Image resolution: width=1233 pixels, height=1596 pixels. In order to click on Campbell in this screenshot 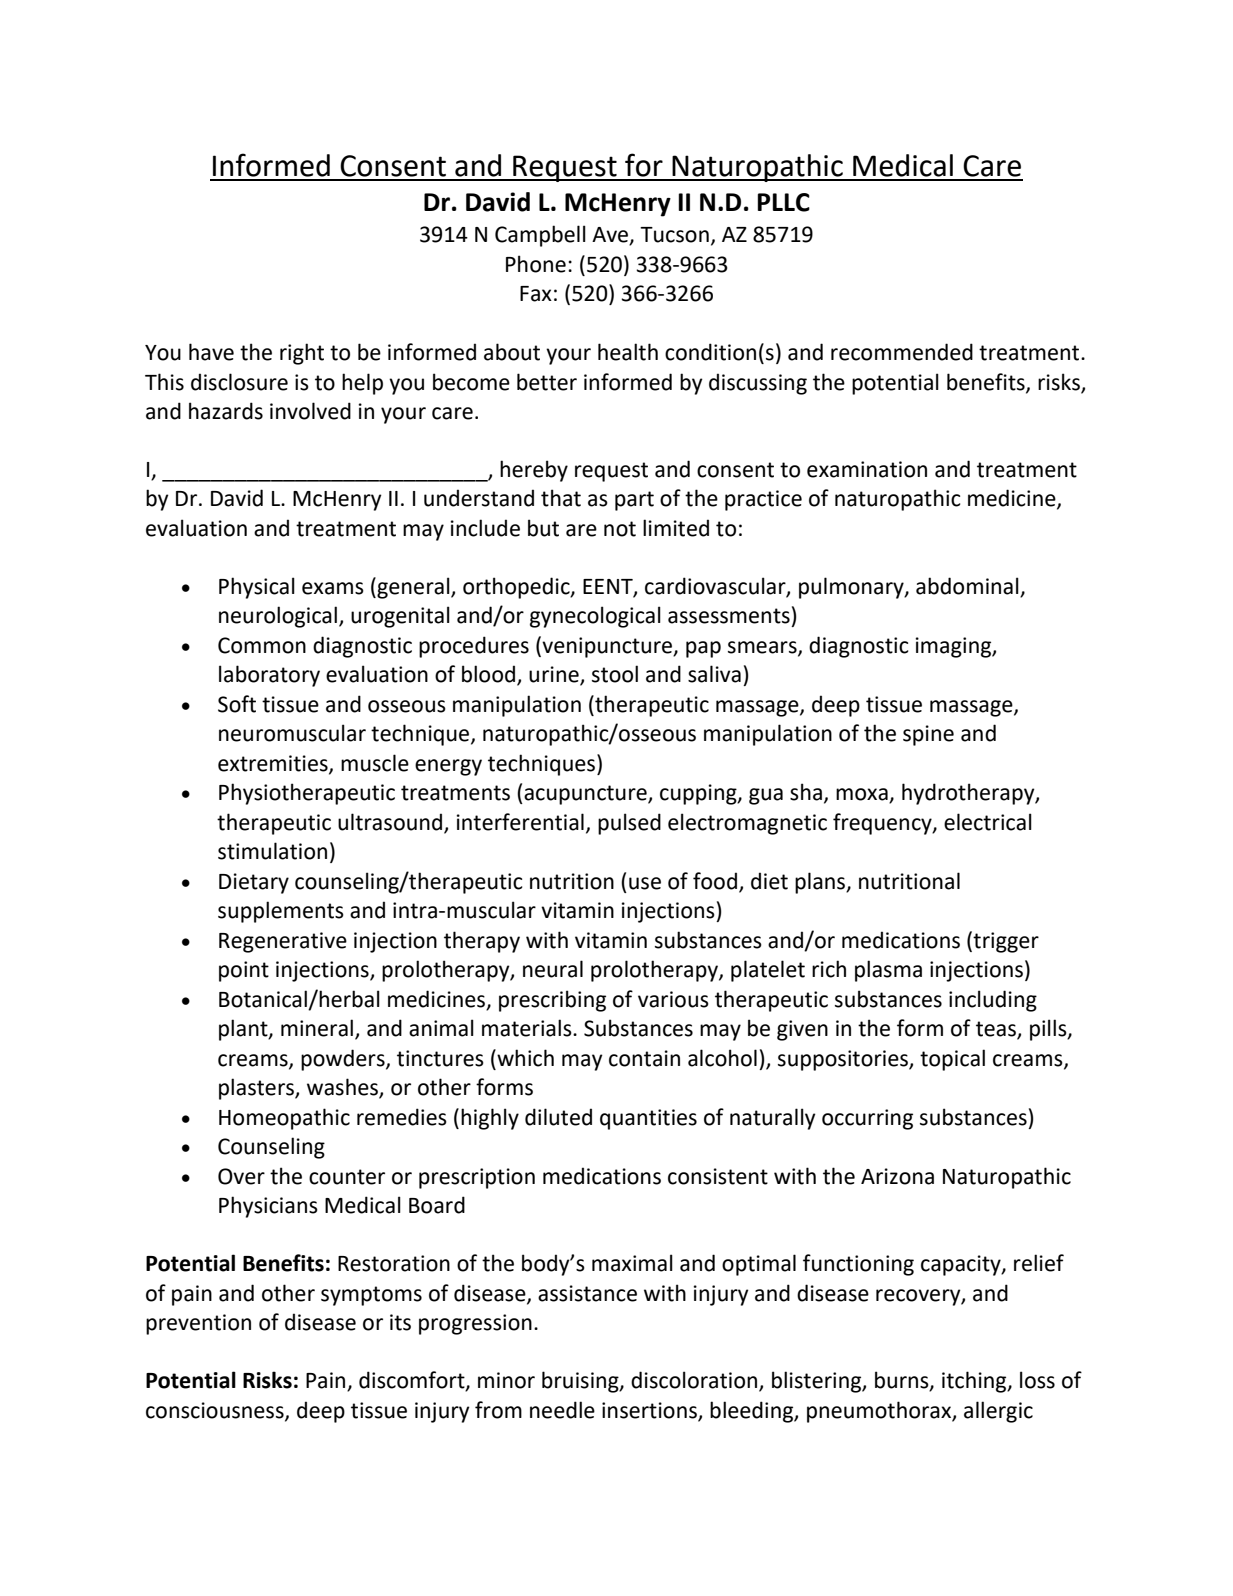, I will do `click(540, 236)`.
